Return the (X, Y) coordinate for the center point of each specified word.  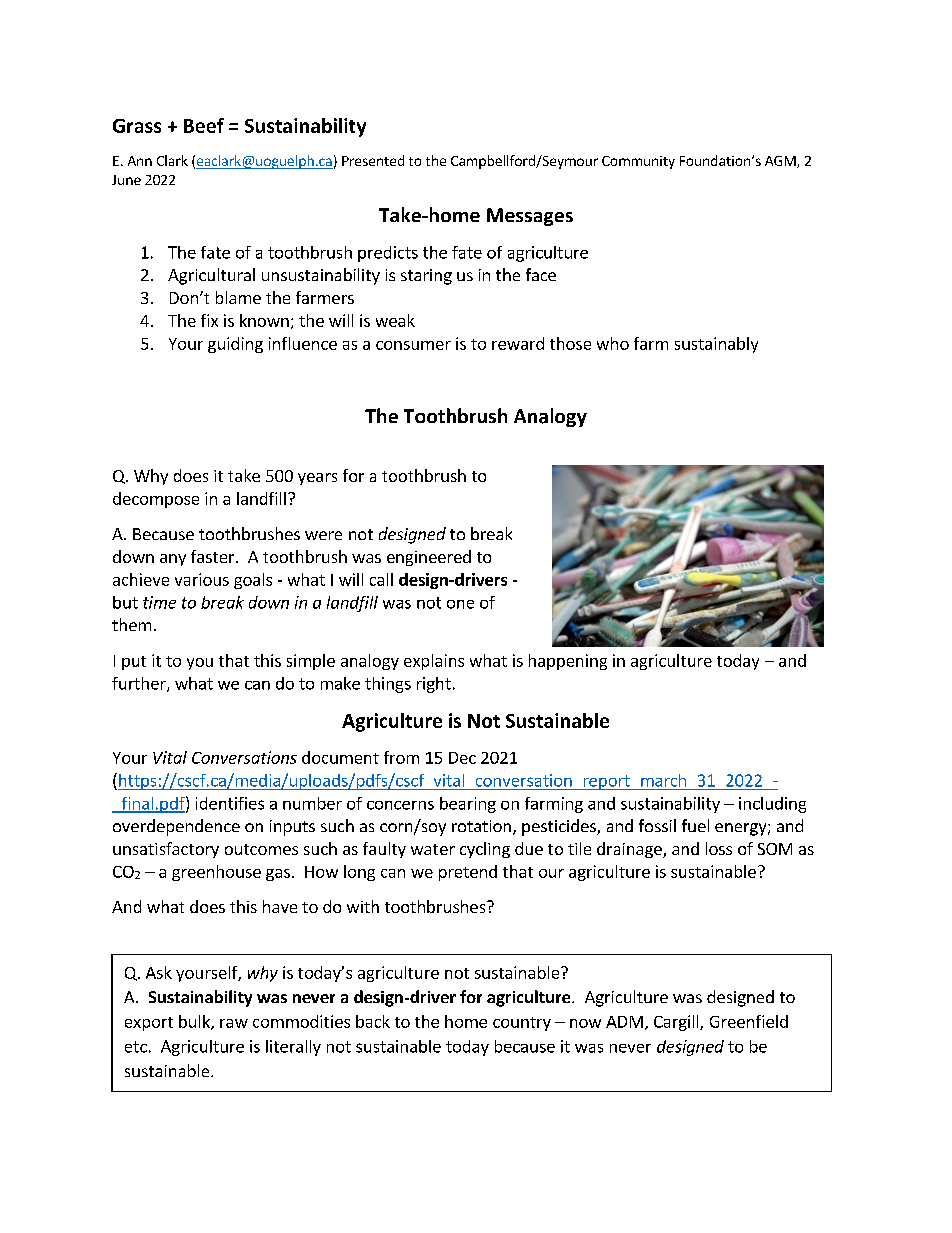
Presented (373, 160)
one (460, 604)
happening (568, 662)
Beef (204, 125)
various (202, 579)
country (522, 1024)
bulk (195, 1022)
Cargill (677, 1023)
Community (638, 162)
